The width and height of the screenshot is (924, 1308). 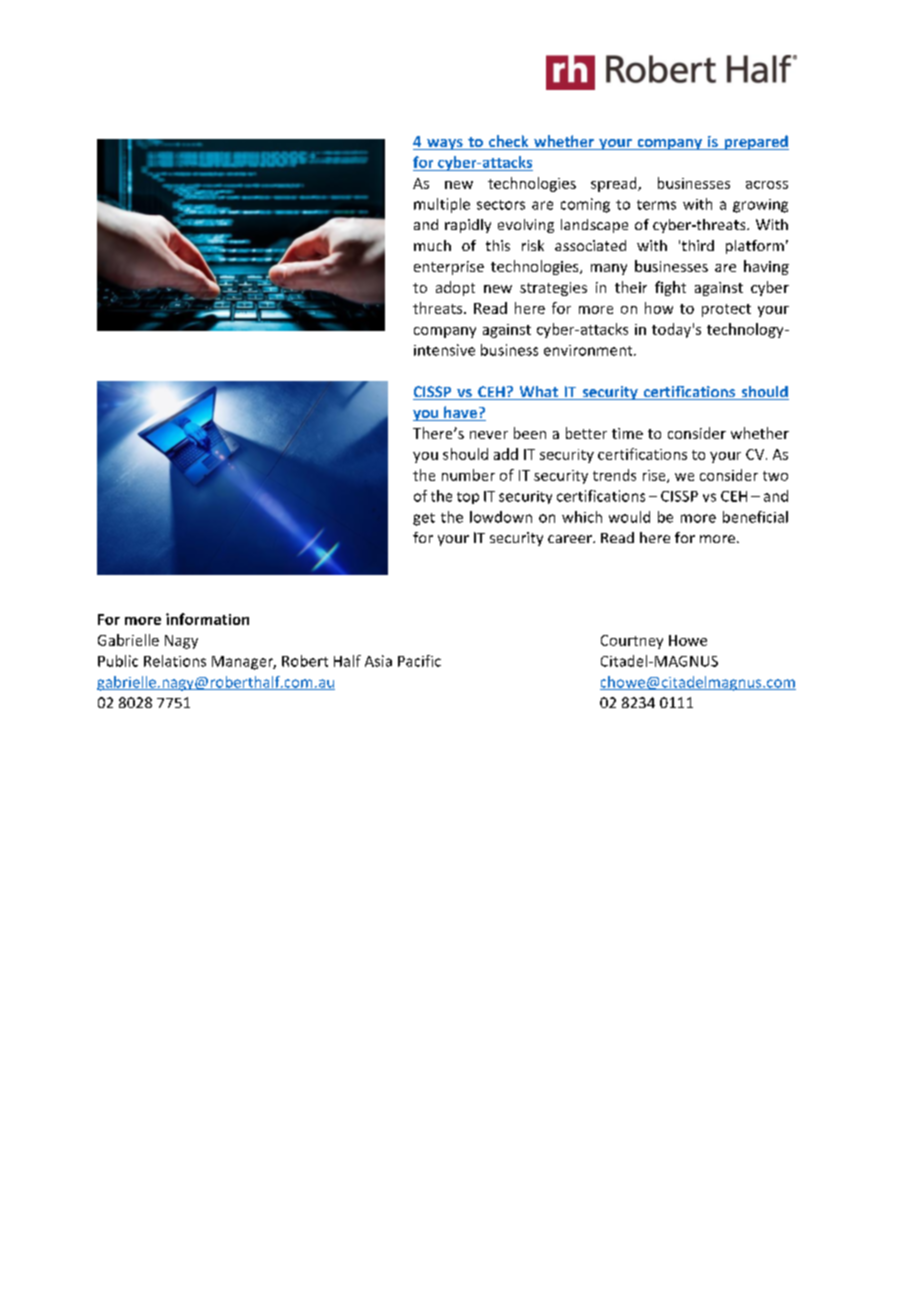 I want to click on beneficial, so click(x=755, y=517).
